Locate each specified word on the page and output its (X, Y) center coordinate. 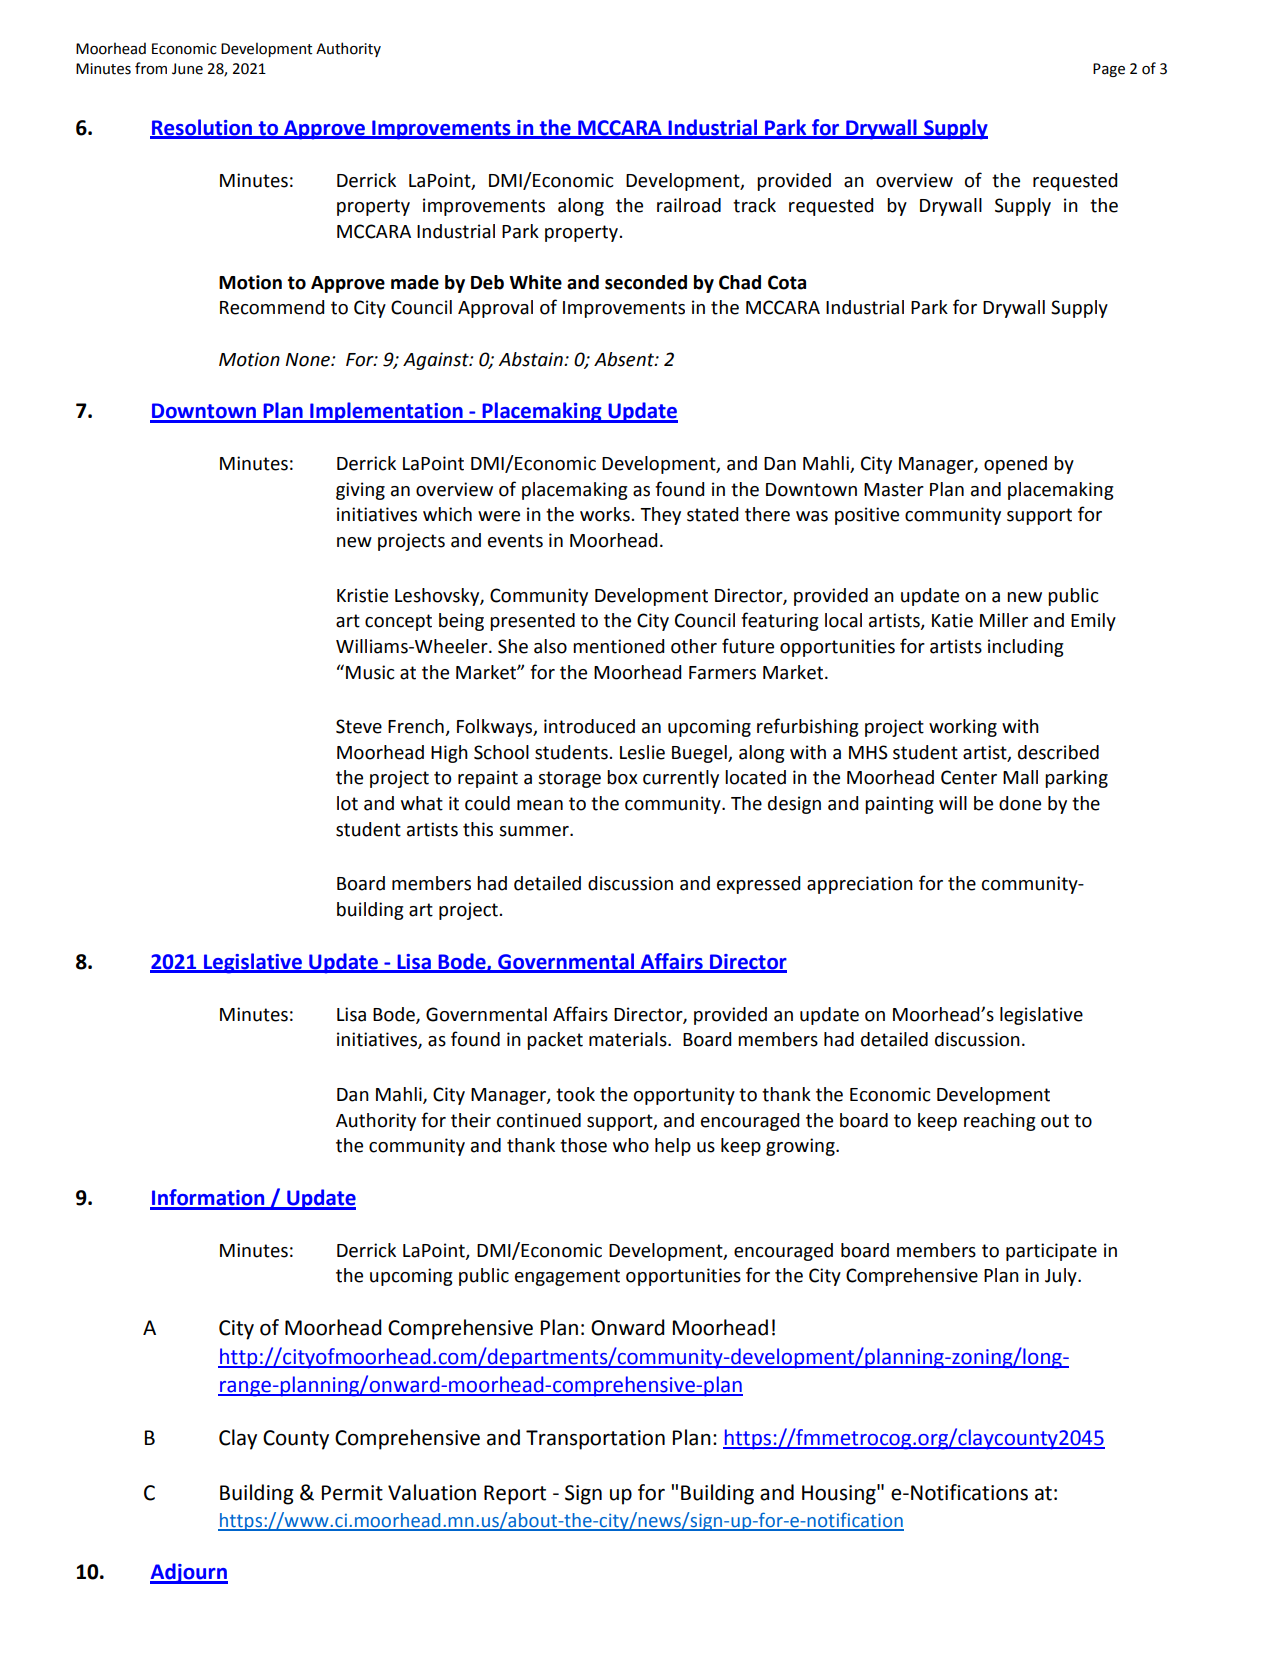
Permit (352, 1493)
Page (1109, 70)
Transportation (595, 1440)
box (622, 777)
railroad (689, 205)
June (187, 69)
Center (969, 777)
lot (347, 803)
